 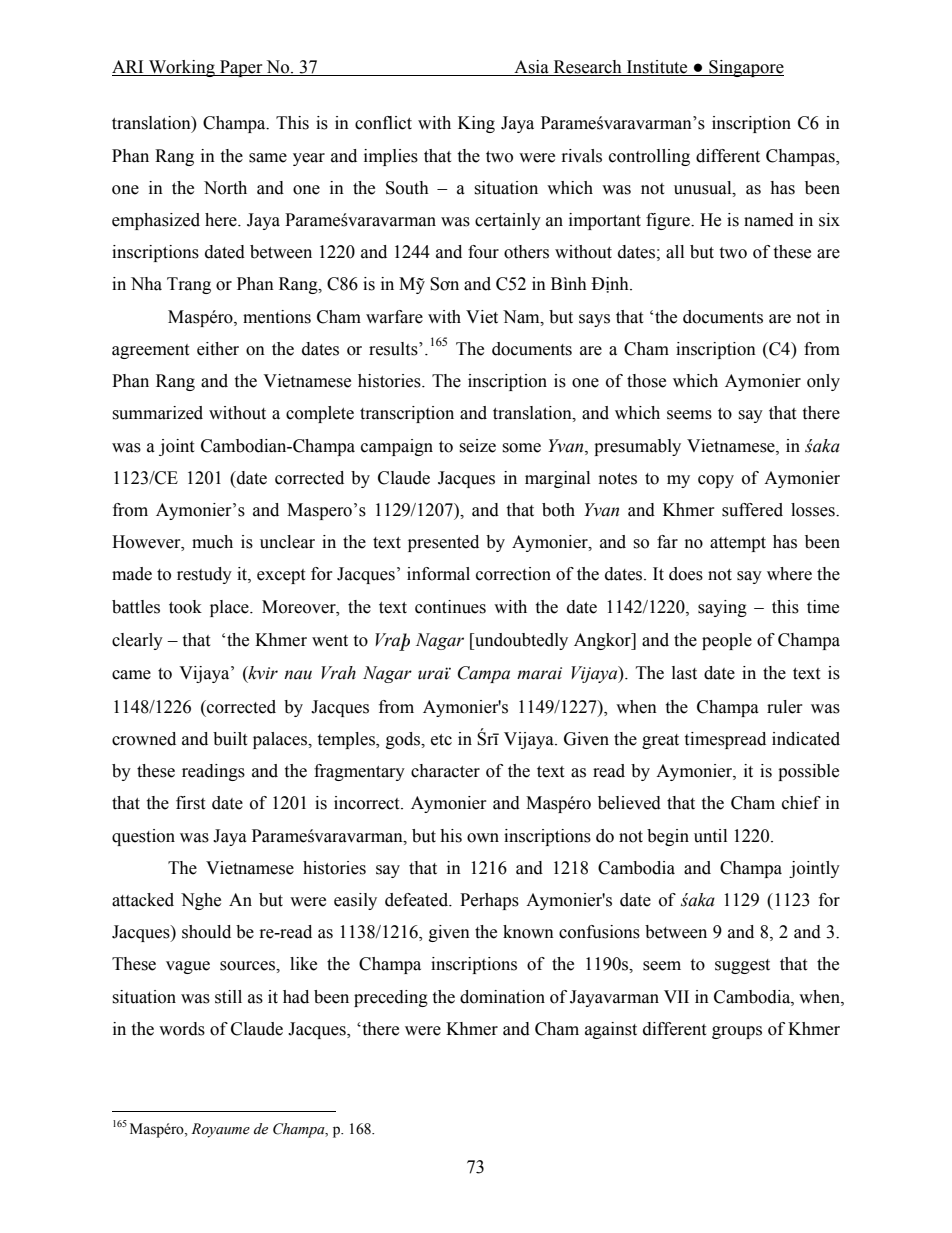 What do you see at coordinates (738, 544) in the screenshot?
I see `attempt` at bounding box center [738, 544].
